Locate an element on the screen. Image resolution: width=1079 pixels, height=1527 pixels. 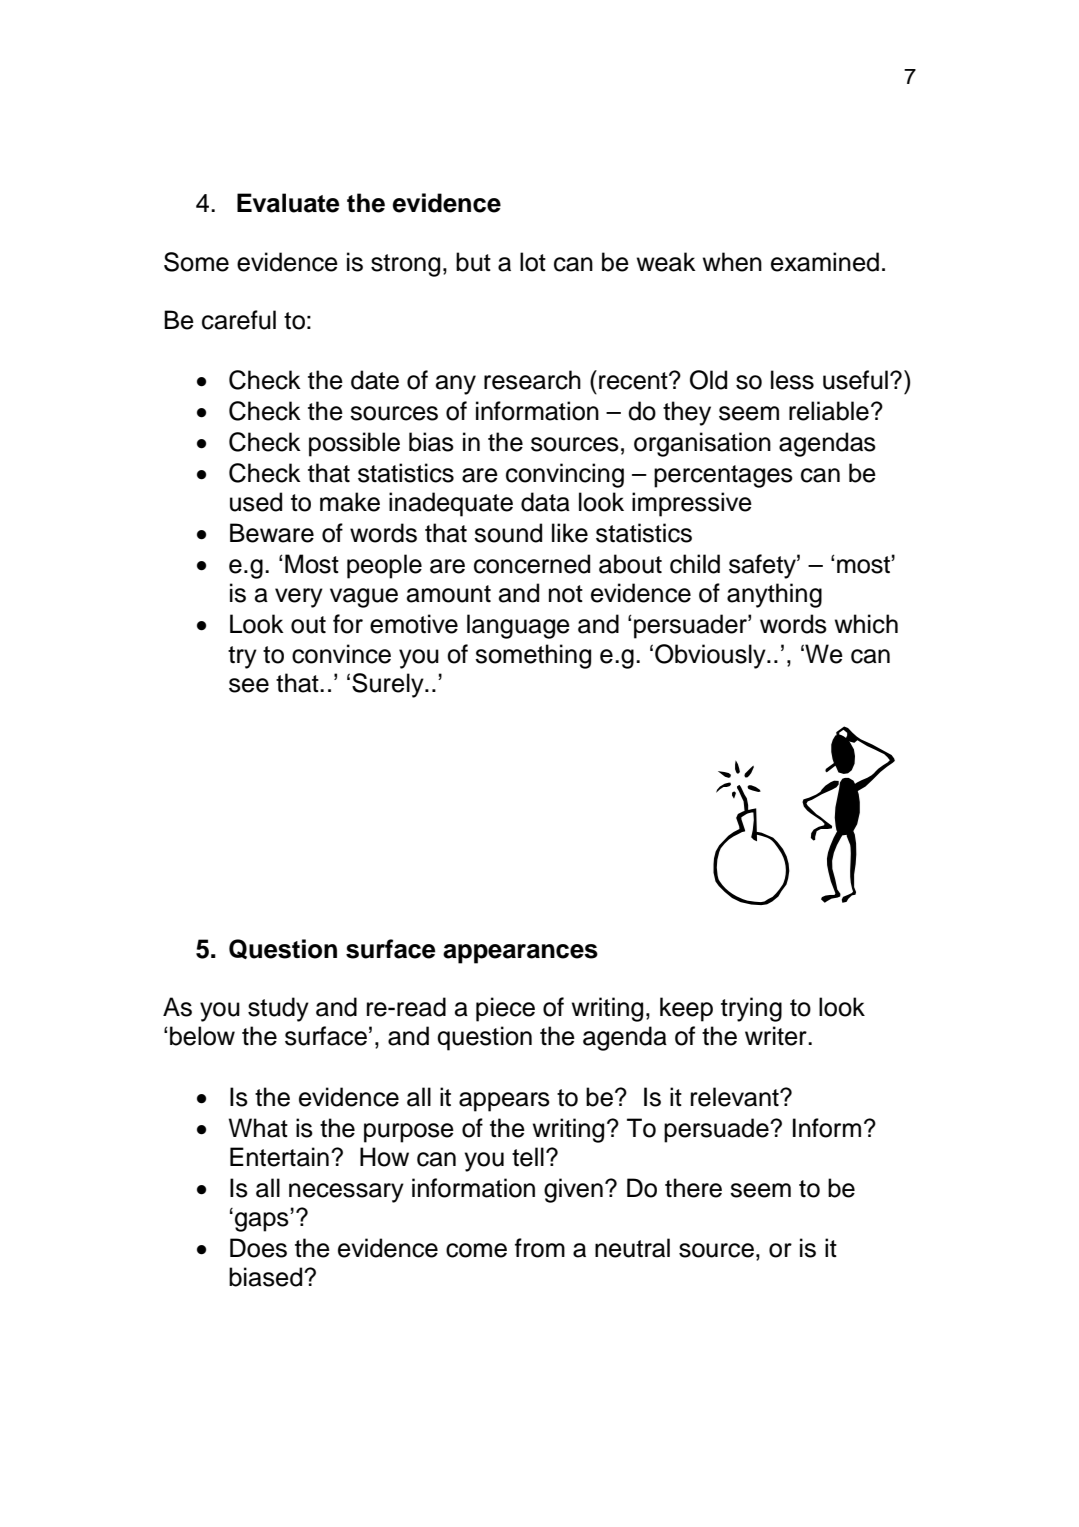
convince is located at coordinates (341, 654).
